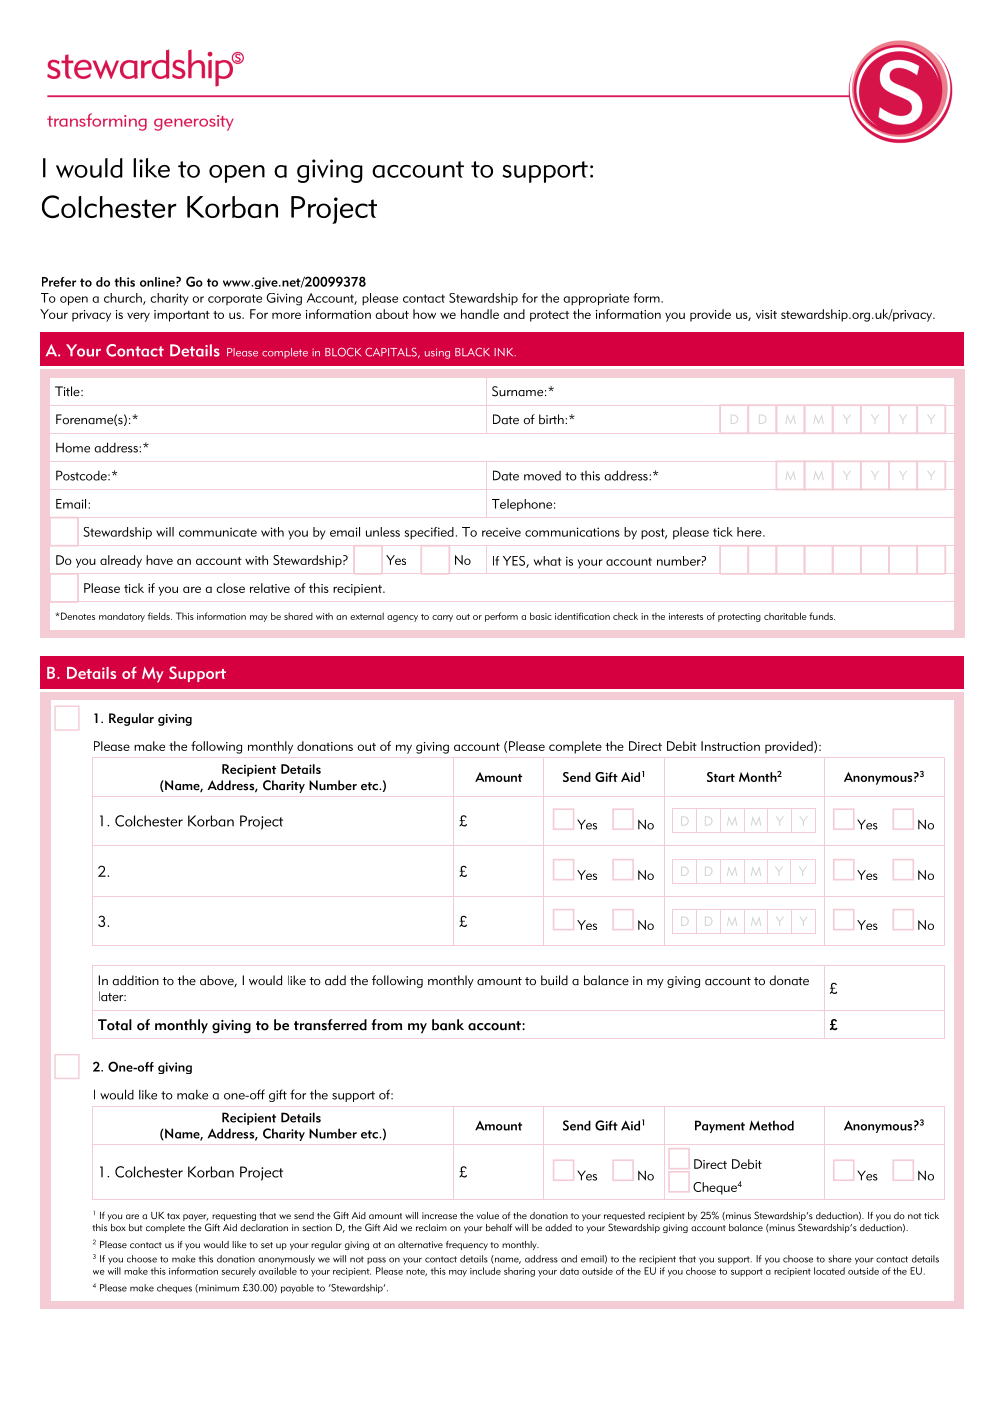 The width and height of the screenshot is (1001, 1415). What do you see at coordinates (730, 746) in the screenshot?
I see `Instruction` at bounding box center [730, 746].
